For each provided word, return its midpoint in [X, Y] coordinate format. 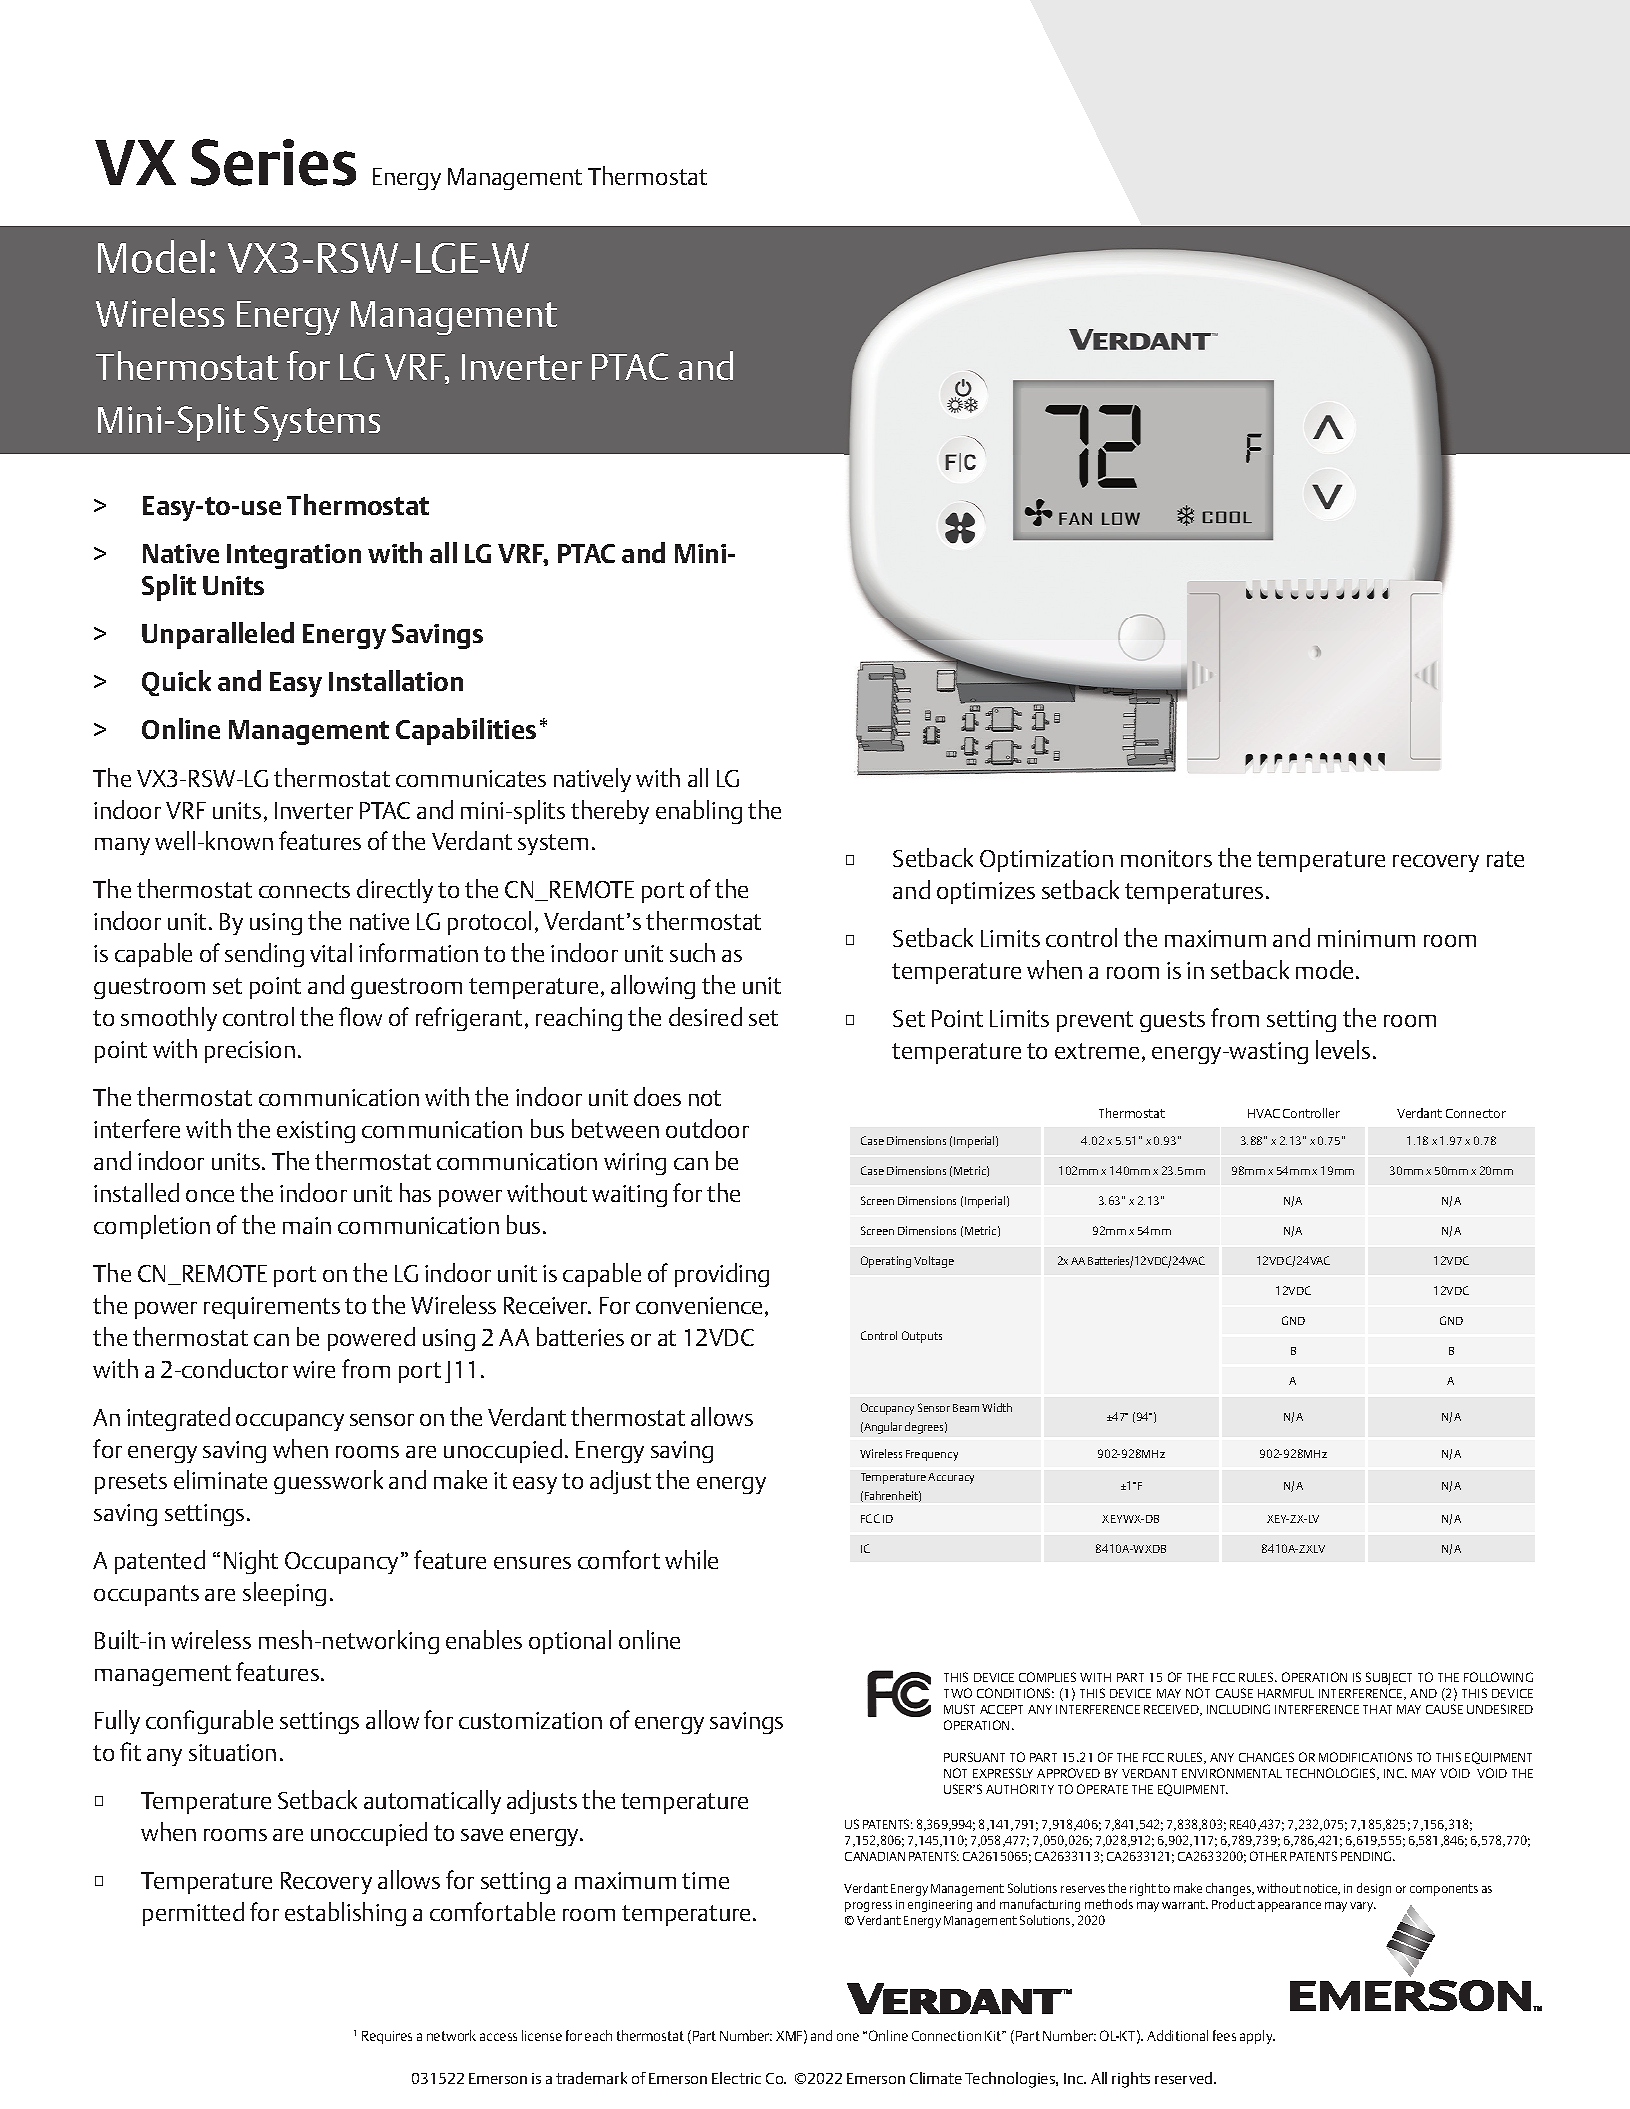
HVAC [1264, 1113]
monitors [1166, 858]
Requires [387, 2037]
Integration [294, 556]
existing [316, 1132]
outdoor [707, 1128]
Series [273, 162]
